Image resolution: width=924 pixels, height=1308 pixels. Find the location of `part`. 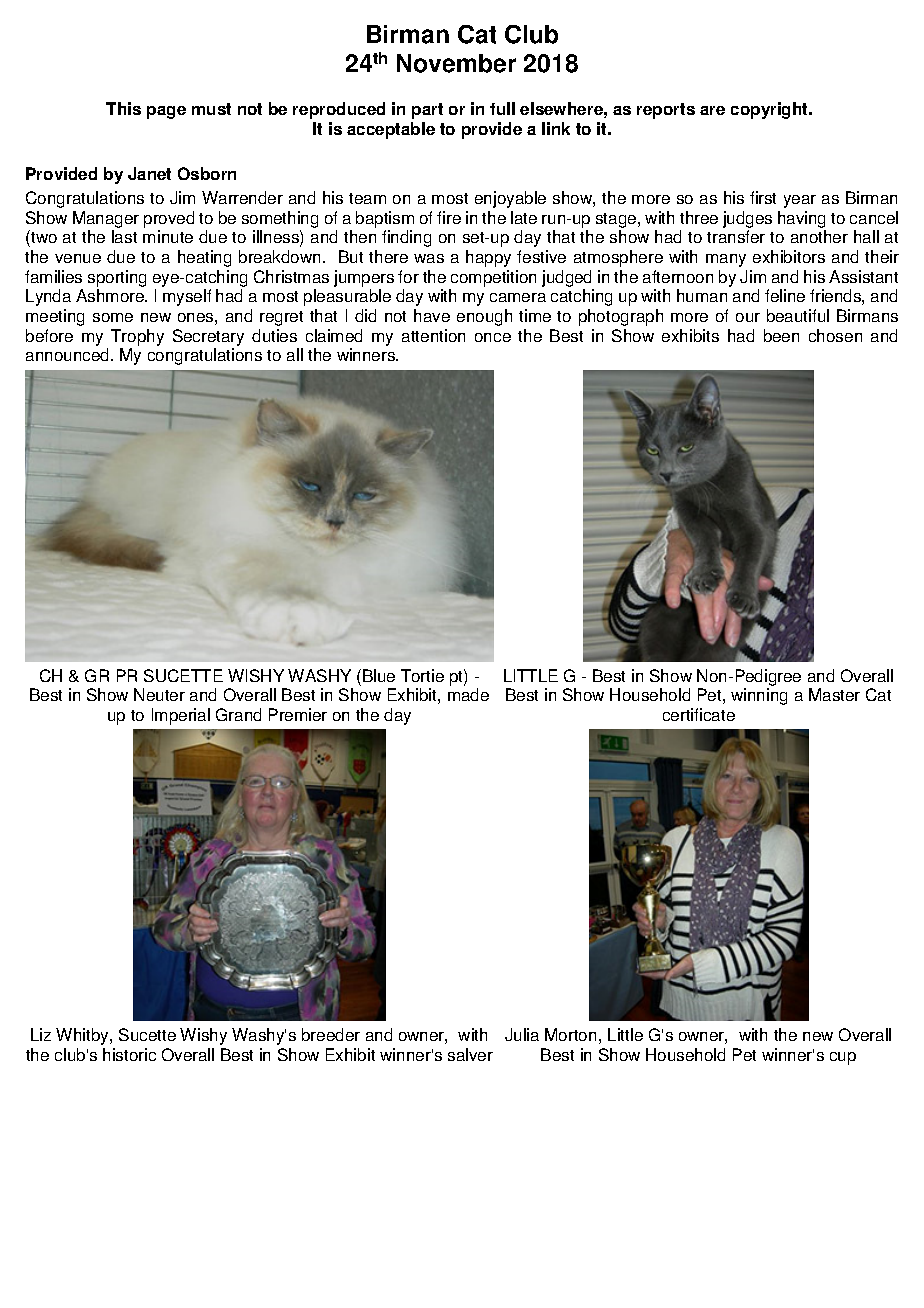

part is located at coordinates (427, 111).
